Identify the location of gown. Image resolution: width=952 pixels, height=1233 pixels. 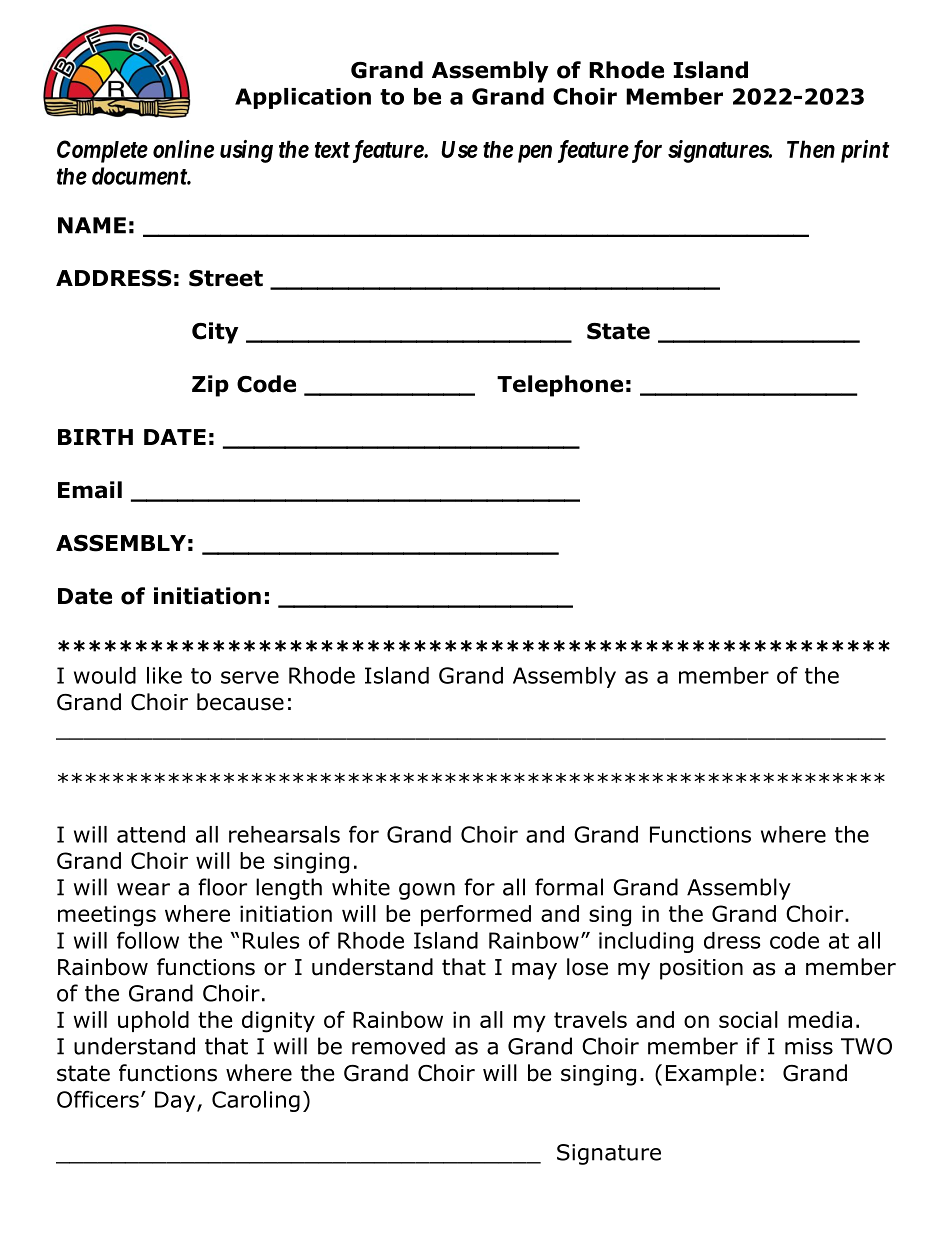
(427, 891).
